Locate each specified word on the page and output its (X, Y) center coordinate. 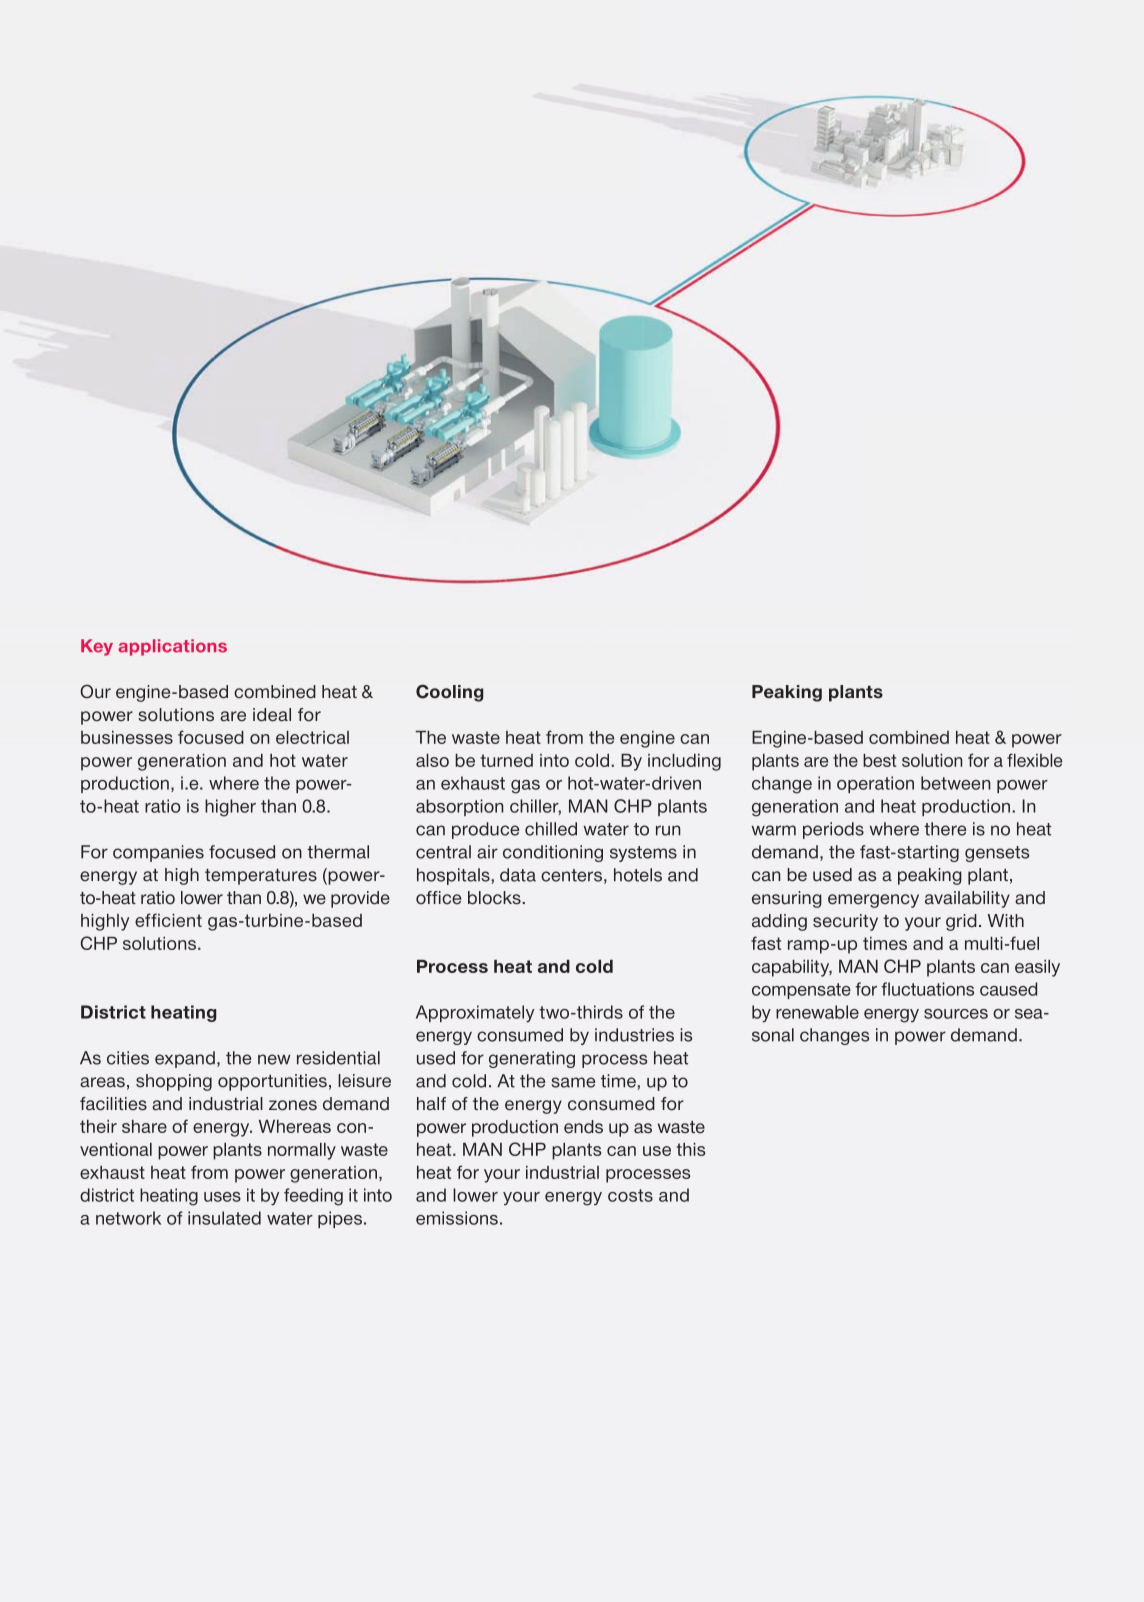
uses (222, 1197)
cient (182, 920)
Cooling (449, 693)
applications (172, 647)
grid (961, 922)
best (879, 760)
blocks (495, 898)
